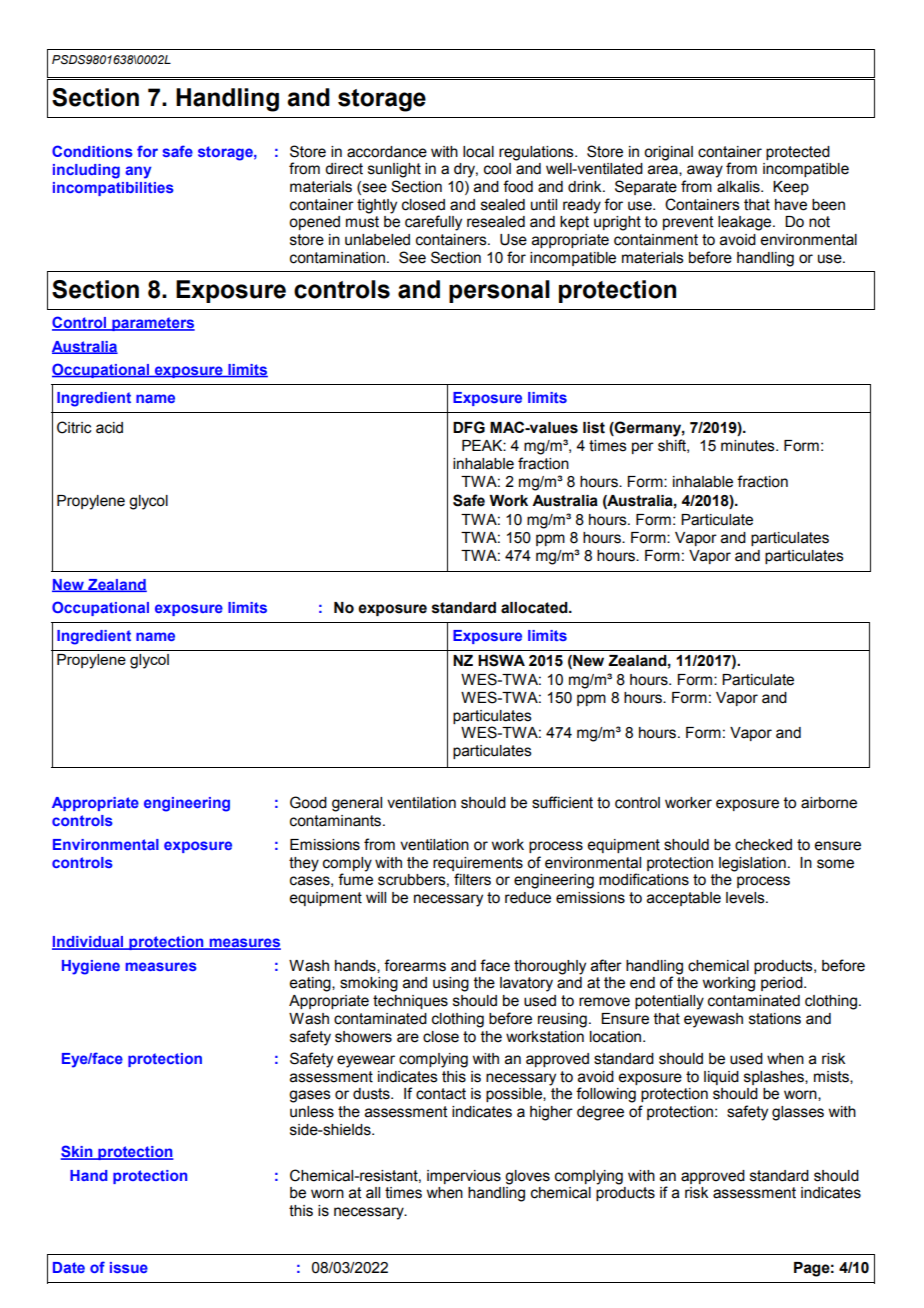 This screenshot has height=1308, width=924. I want to click on issue, so click(129, 1267).
